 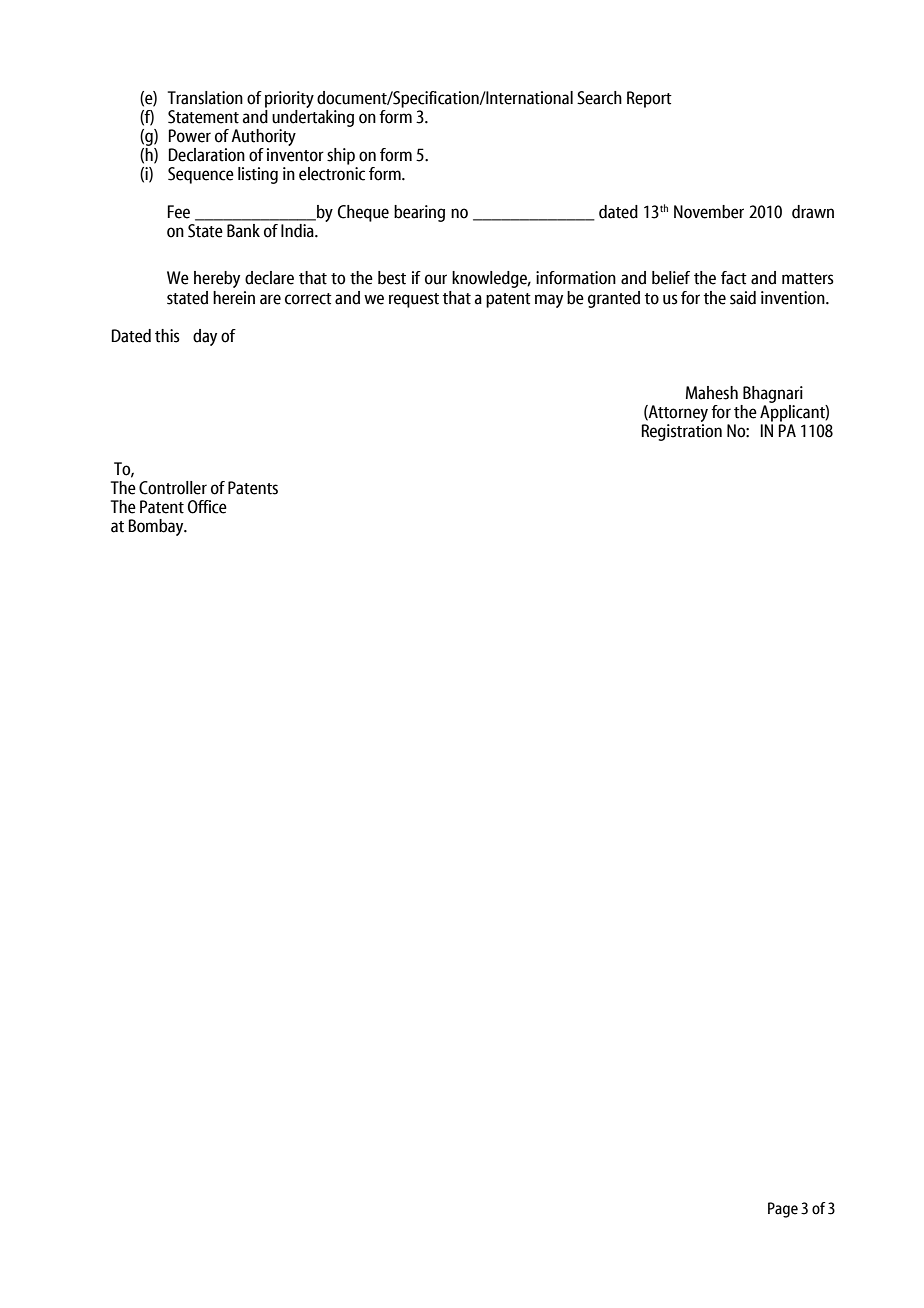 What do you see at coordinates (205, 337) in the image?
I see `day` at bounding box center [205, 337].
